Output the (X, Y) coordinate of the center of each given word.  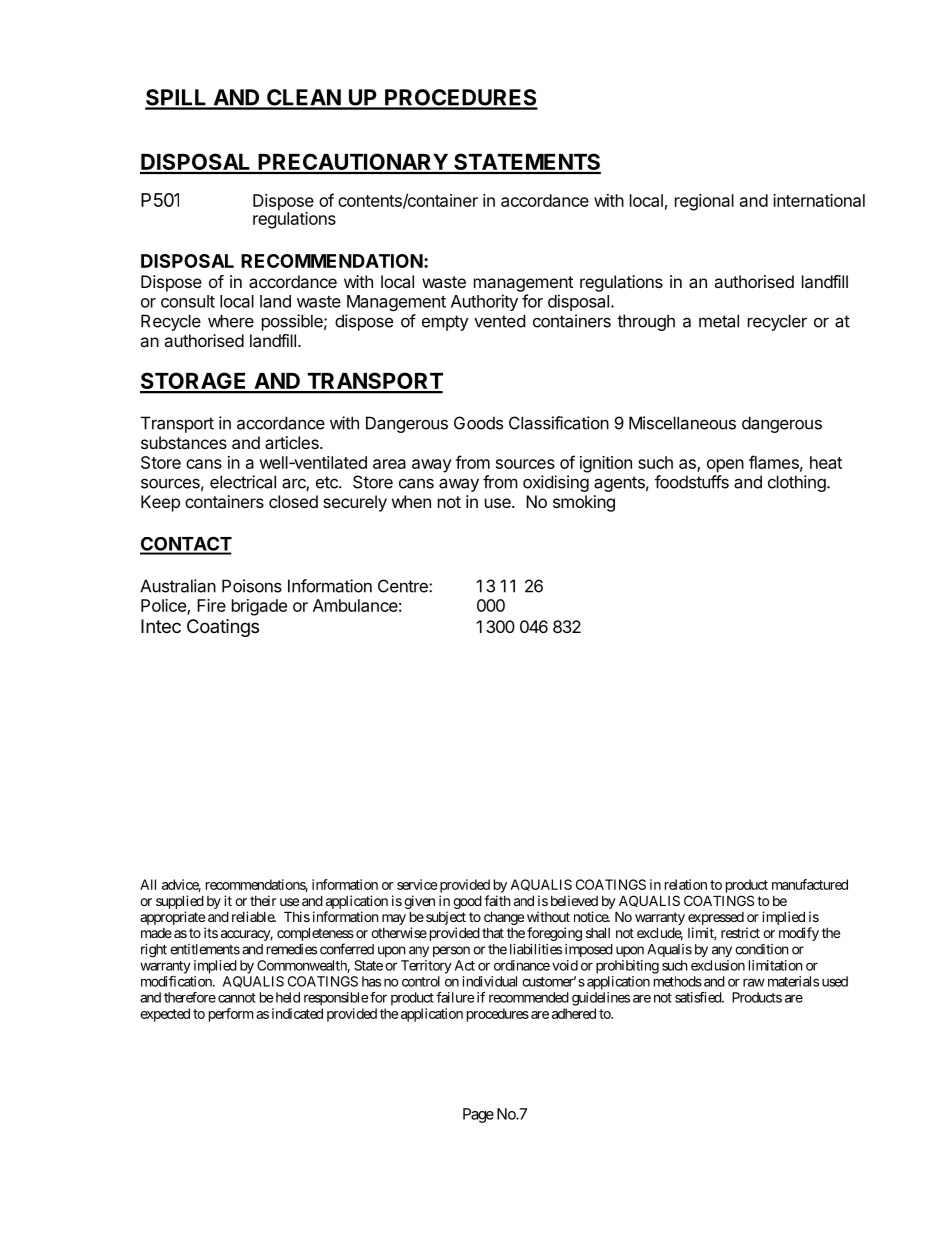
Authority (484, 302)
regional (704, 202)
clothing (797, 483)
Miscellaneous (682, 423)
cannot (237, 998)
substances (184, 442)
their (263, 900)
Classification (559, 423)
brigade (259, 607)
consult (188, 301)
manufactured (810, 884)
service (417, 884)
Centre (404, 586)
